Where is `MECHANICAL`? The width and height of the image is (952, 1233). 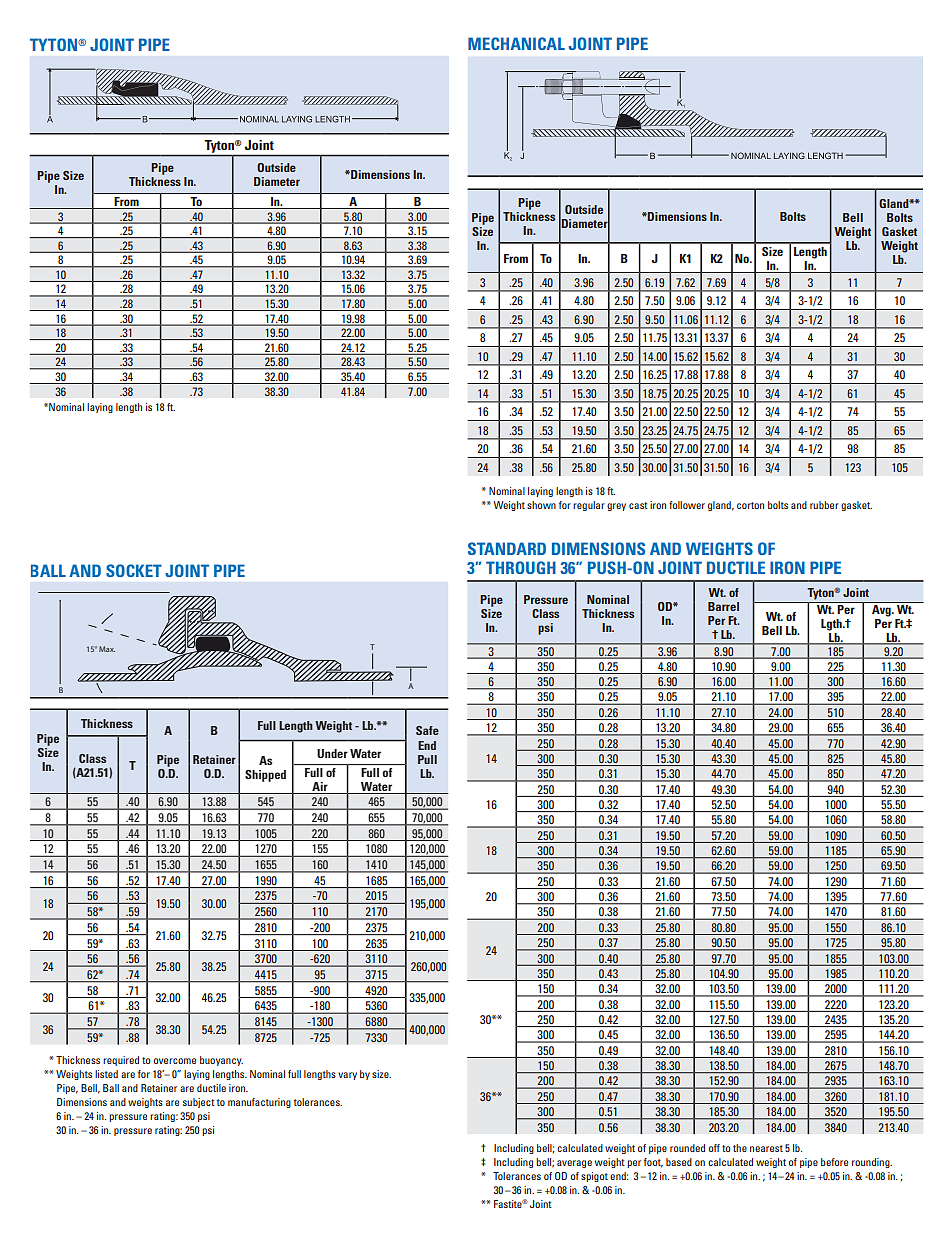 MECHANICAL is located at coordinates (516, 43).
